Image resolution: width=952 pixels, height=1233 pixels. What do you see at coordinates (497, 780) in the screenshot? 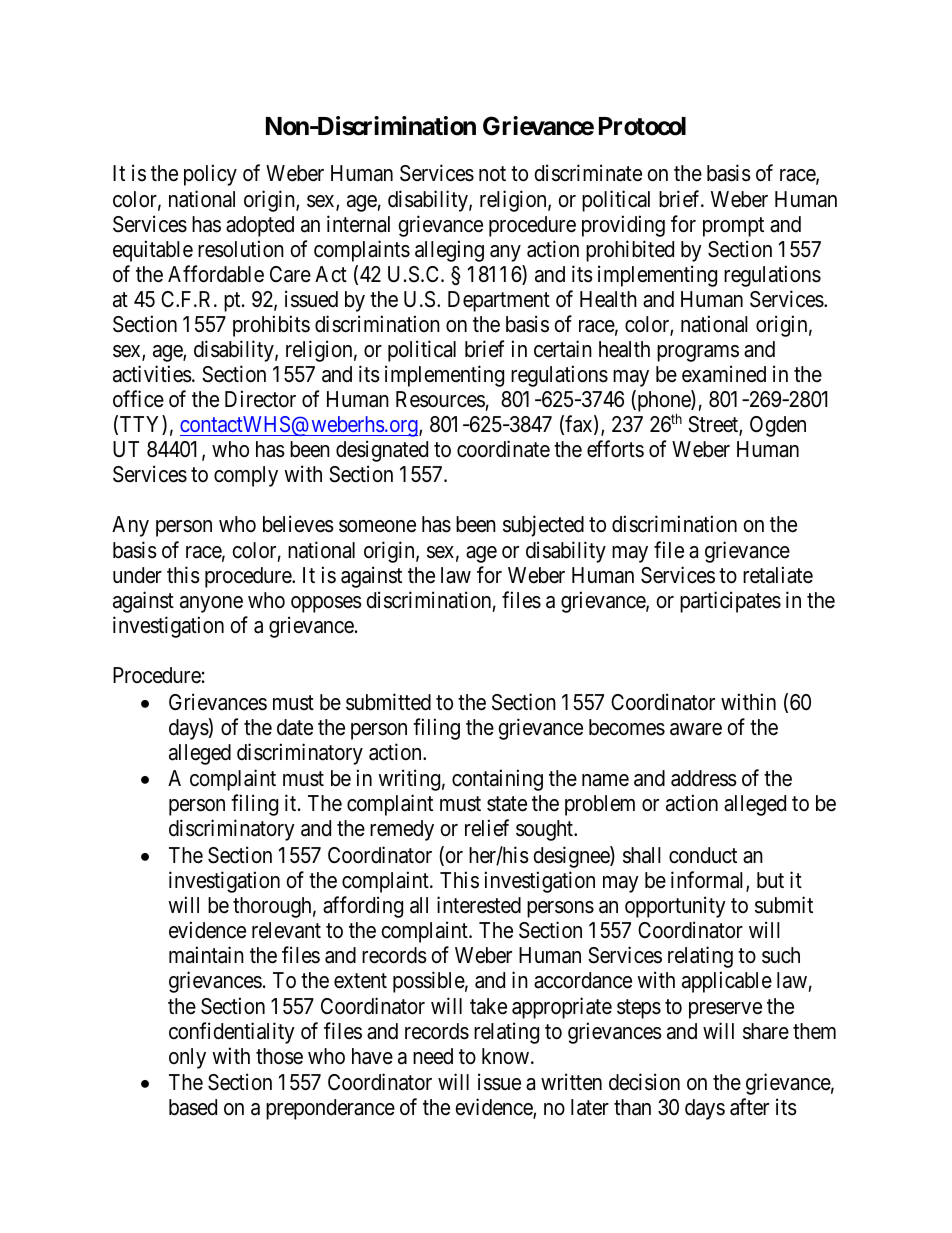
I see `containing` at bounding box center [497, 780].
